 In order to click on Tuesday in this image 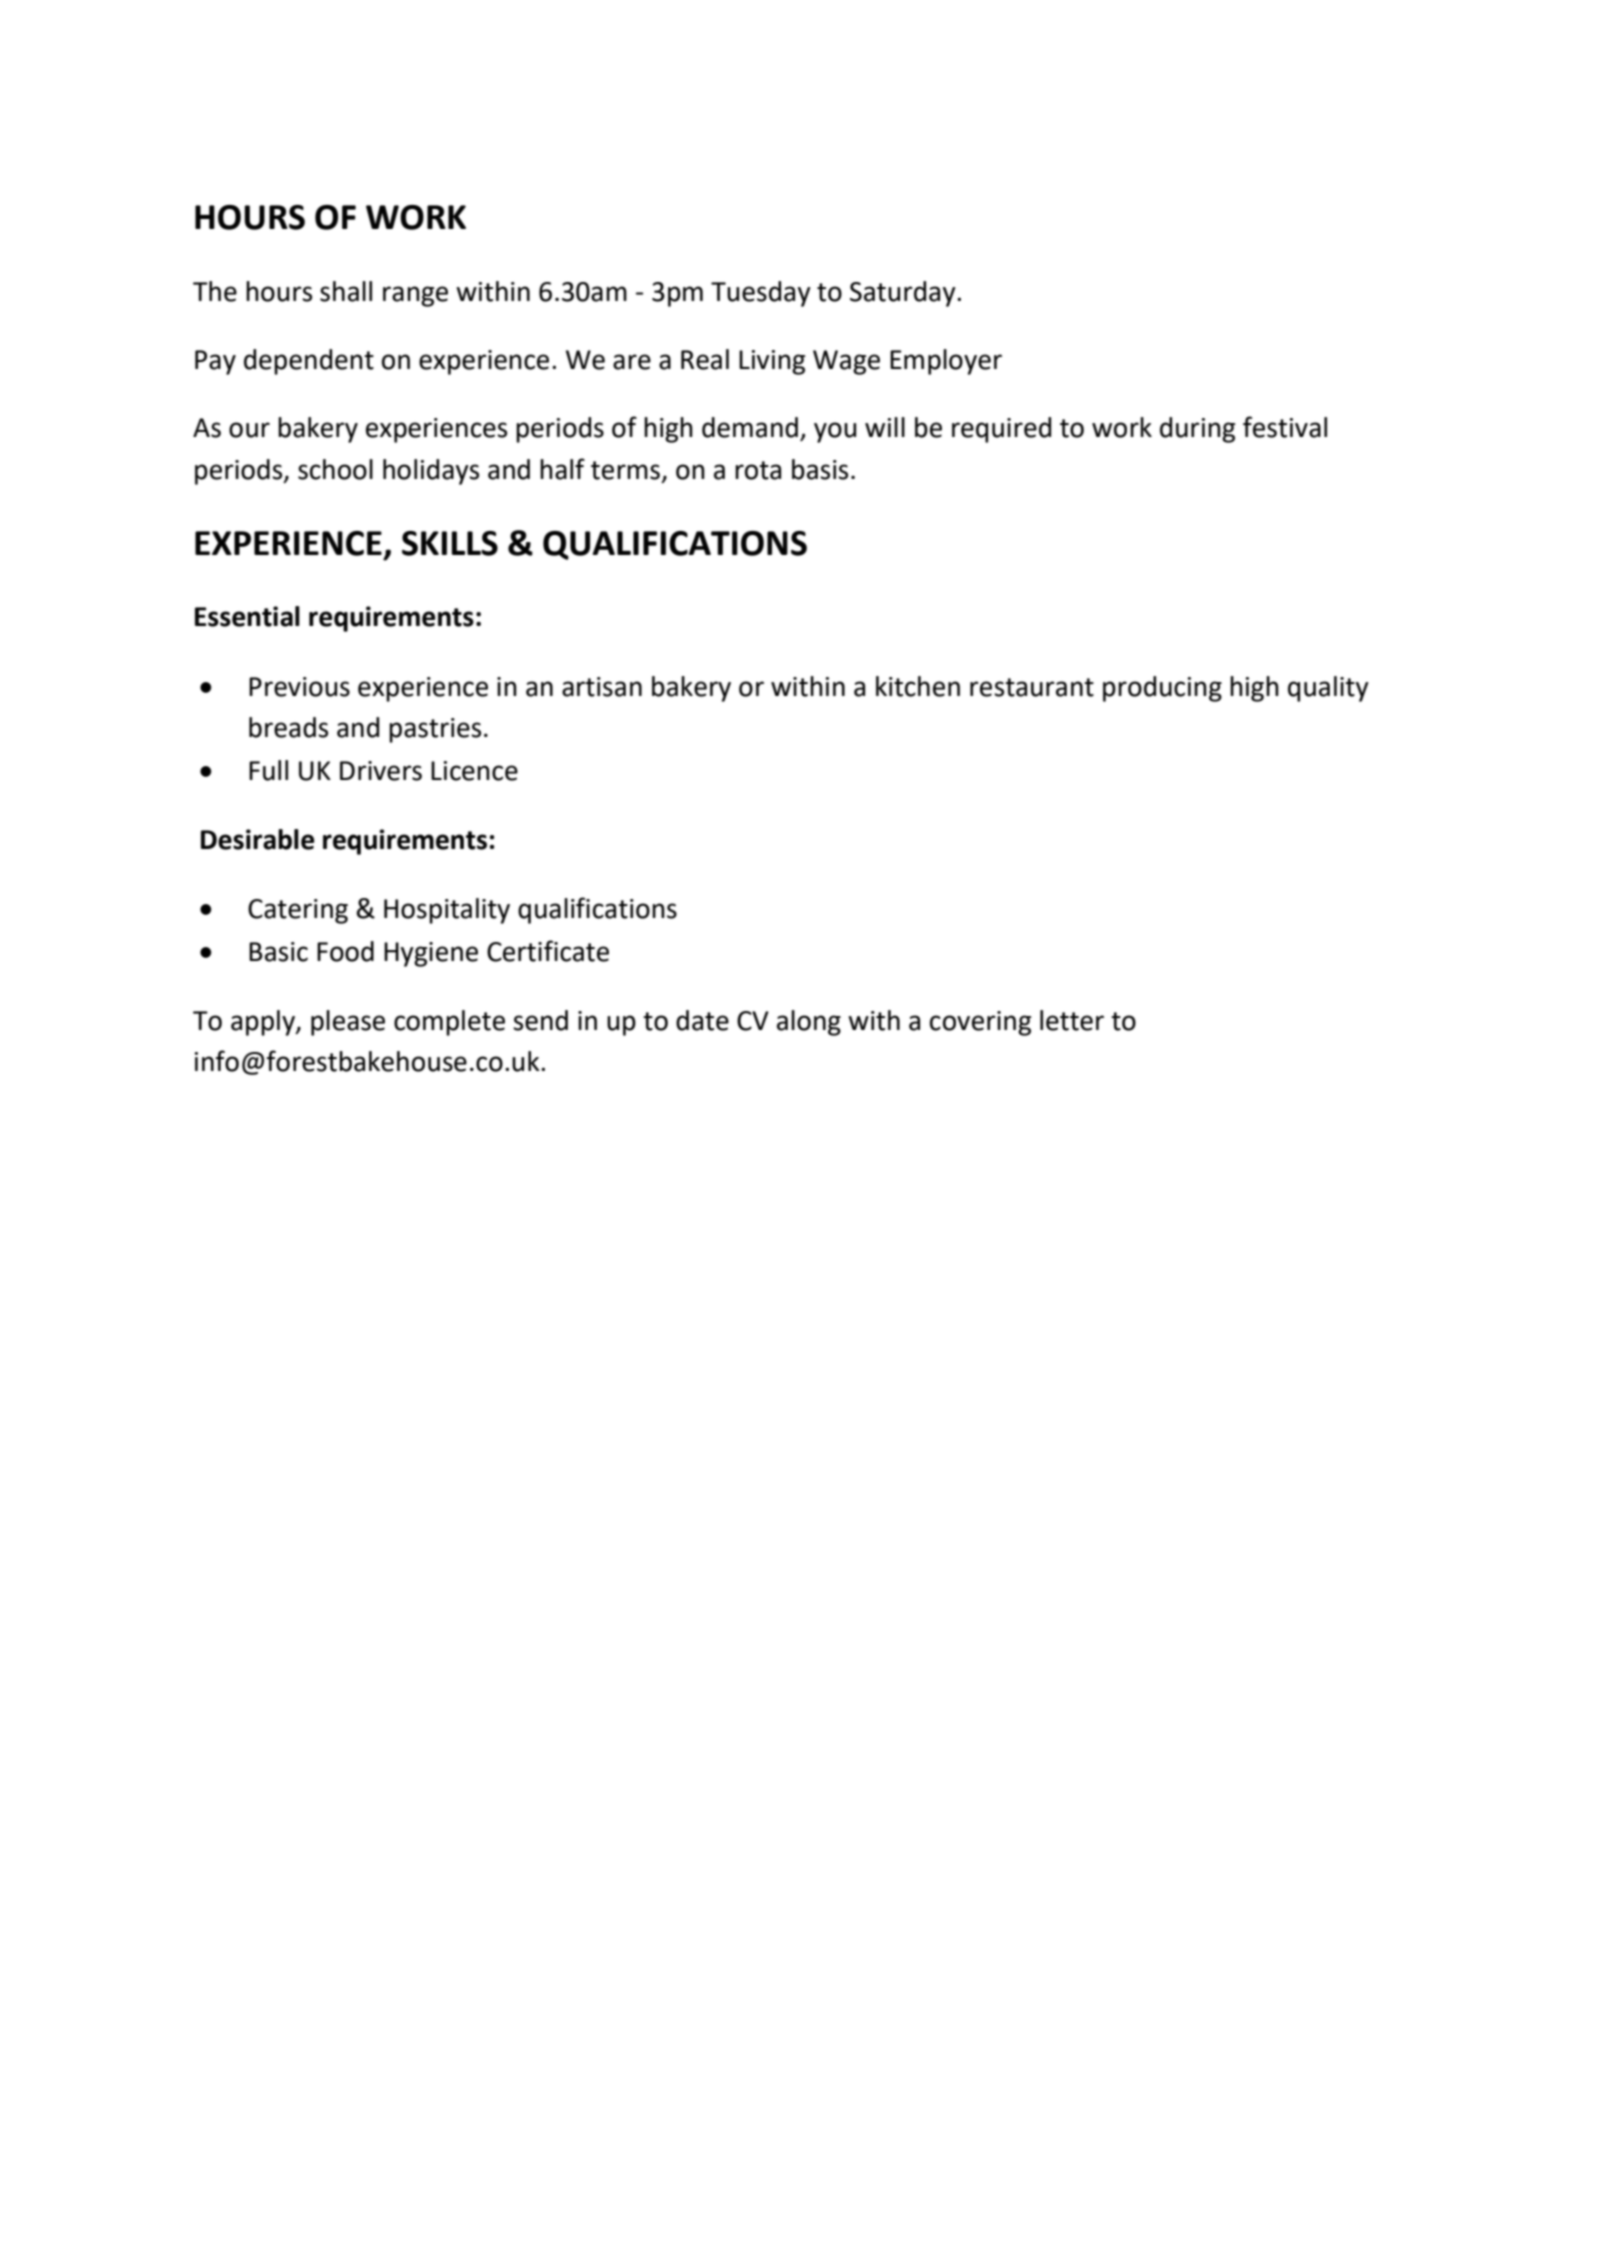, I will do `click(761, 294)`.
